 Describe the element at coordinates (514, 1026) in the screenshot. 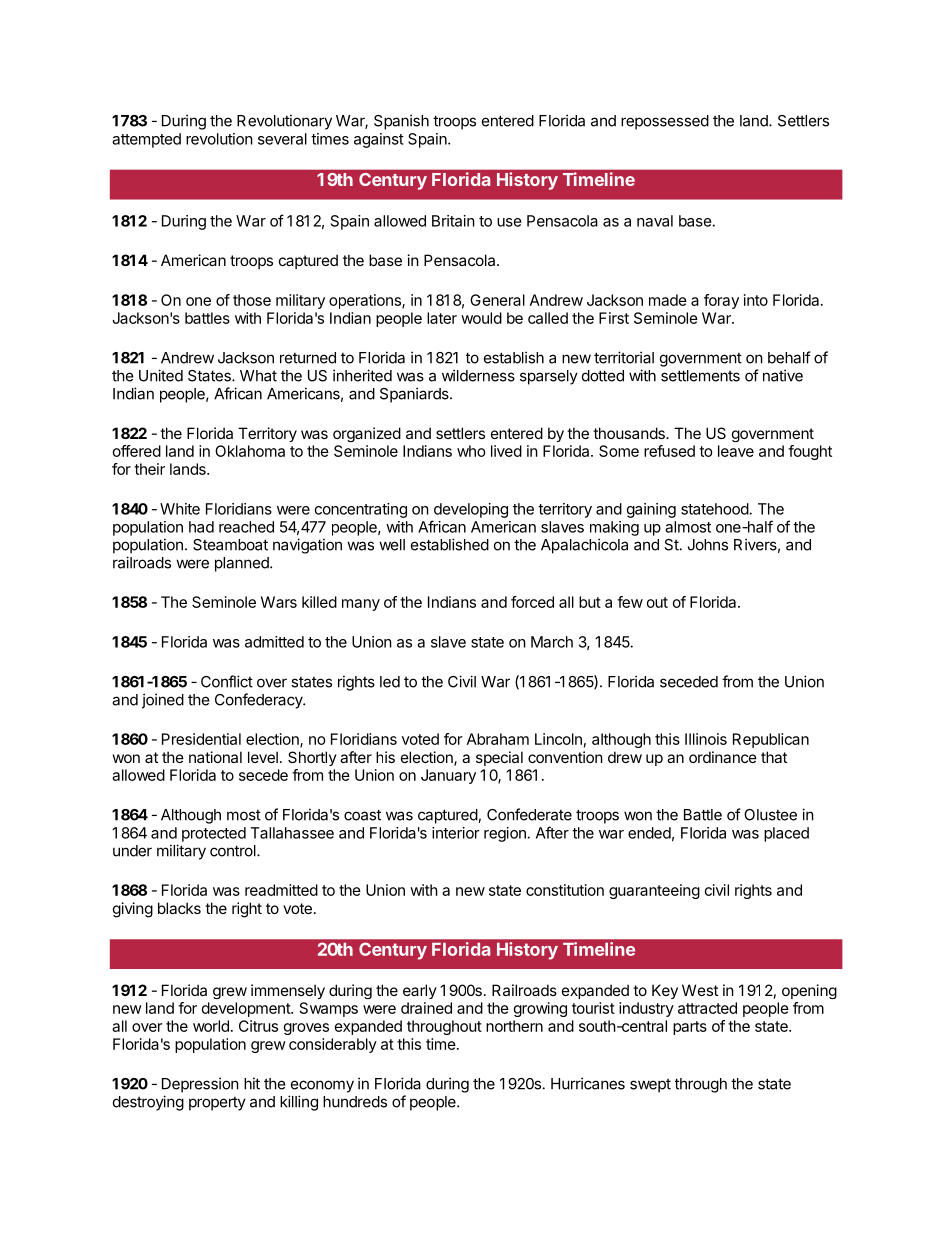

I see `northern` at that location.
